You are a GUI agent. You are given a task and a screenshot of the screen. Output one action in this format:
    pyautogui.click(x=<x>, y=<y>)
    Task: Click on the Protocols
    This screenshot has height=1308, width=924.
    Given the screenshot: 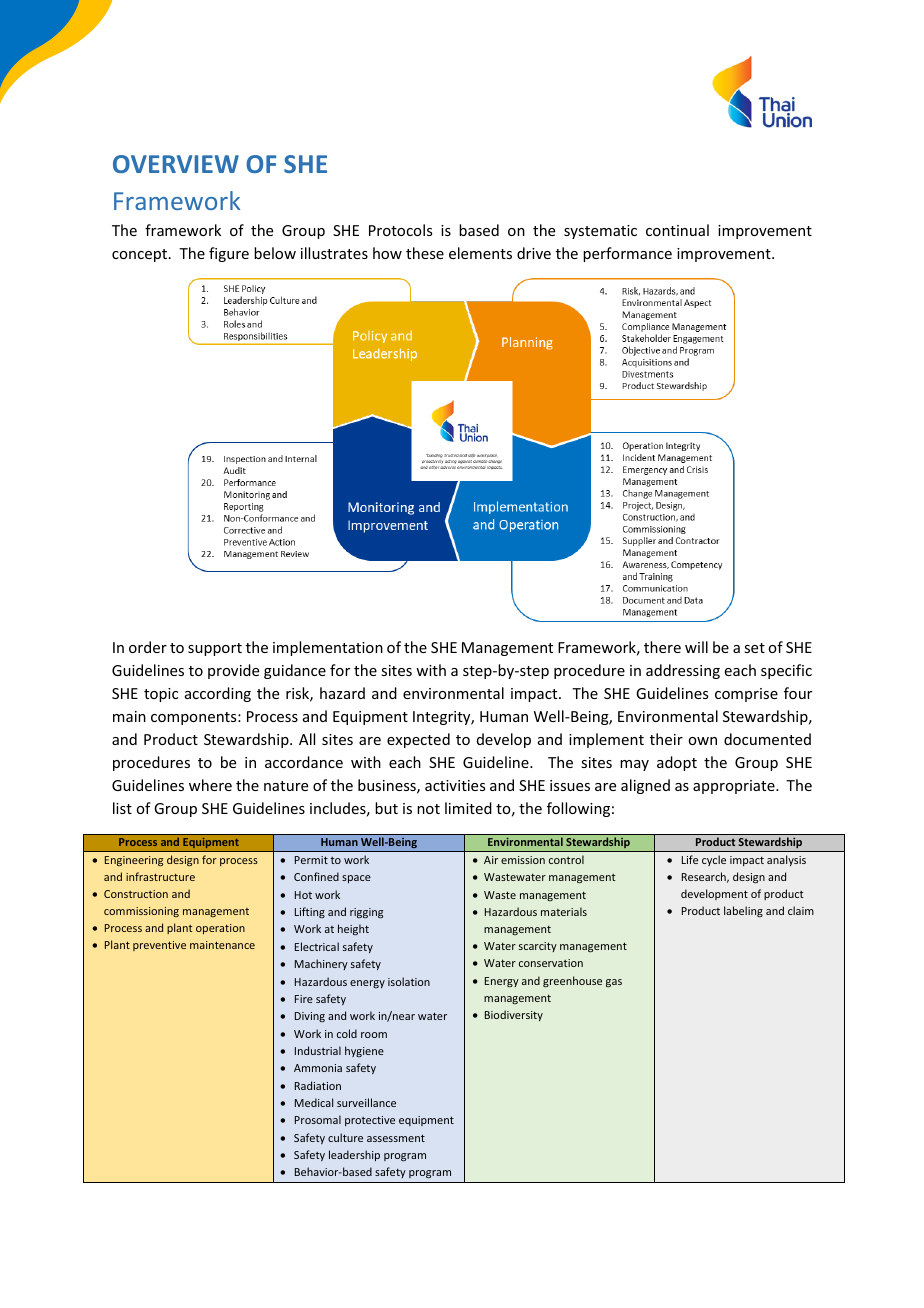 What is the action you would take?
    pyautogui.click(x=400, y=230)
